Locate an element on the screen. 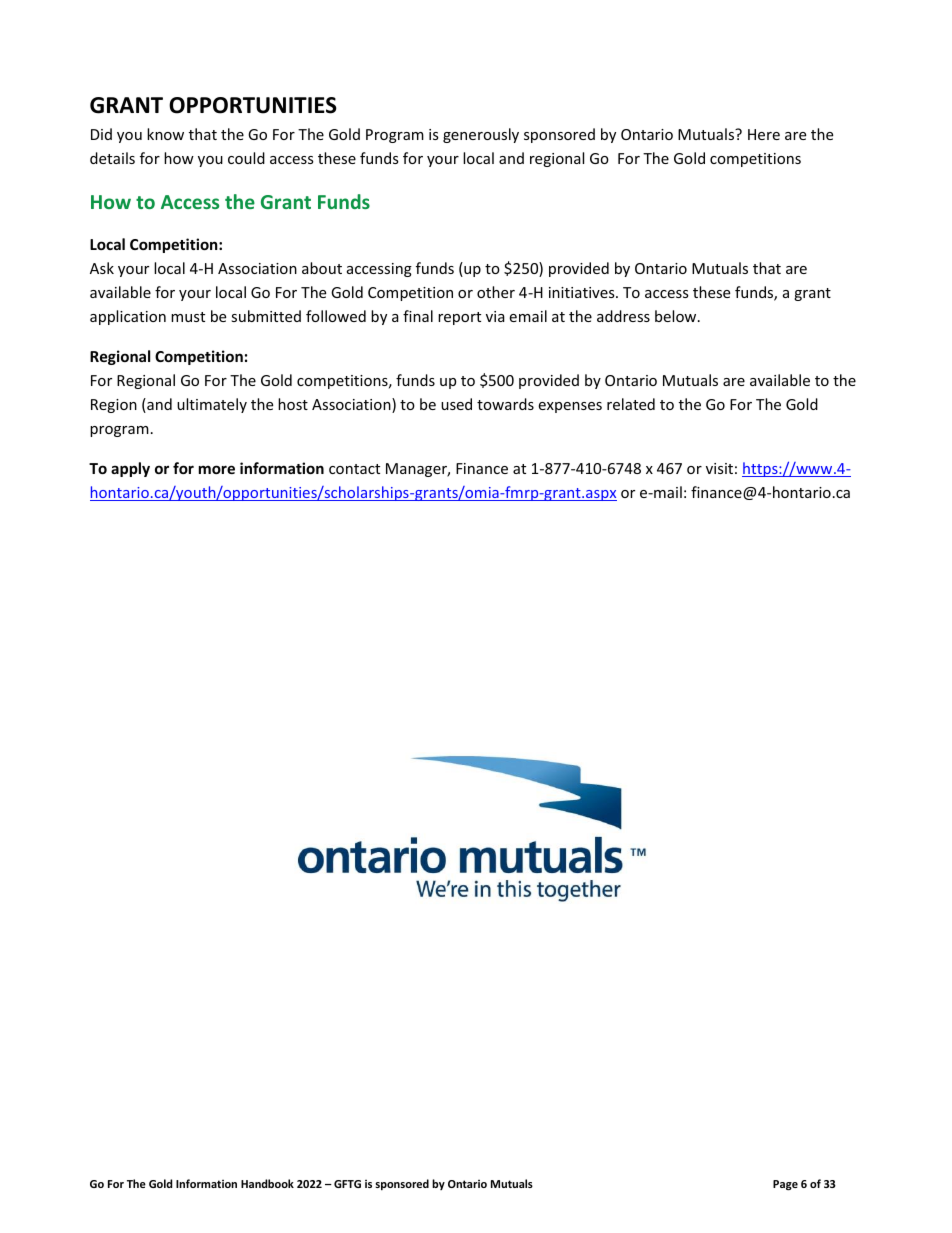 This screenshot has height=1233, width=952. contact is located at coordinates (354, 469).
